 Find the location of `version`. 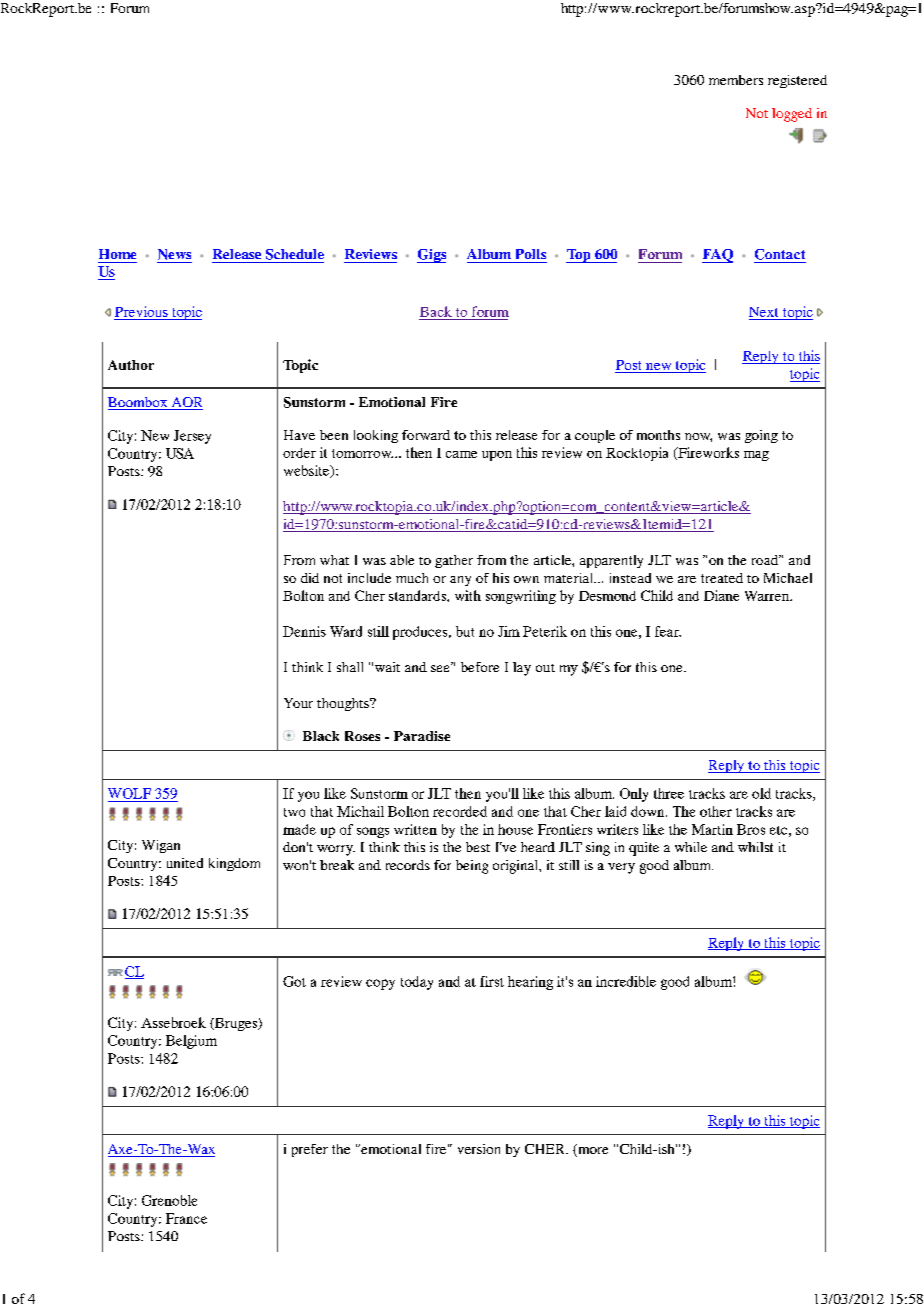

version is located at coordinates (479, 1149).
